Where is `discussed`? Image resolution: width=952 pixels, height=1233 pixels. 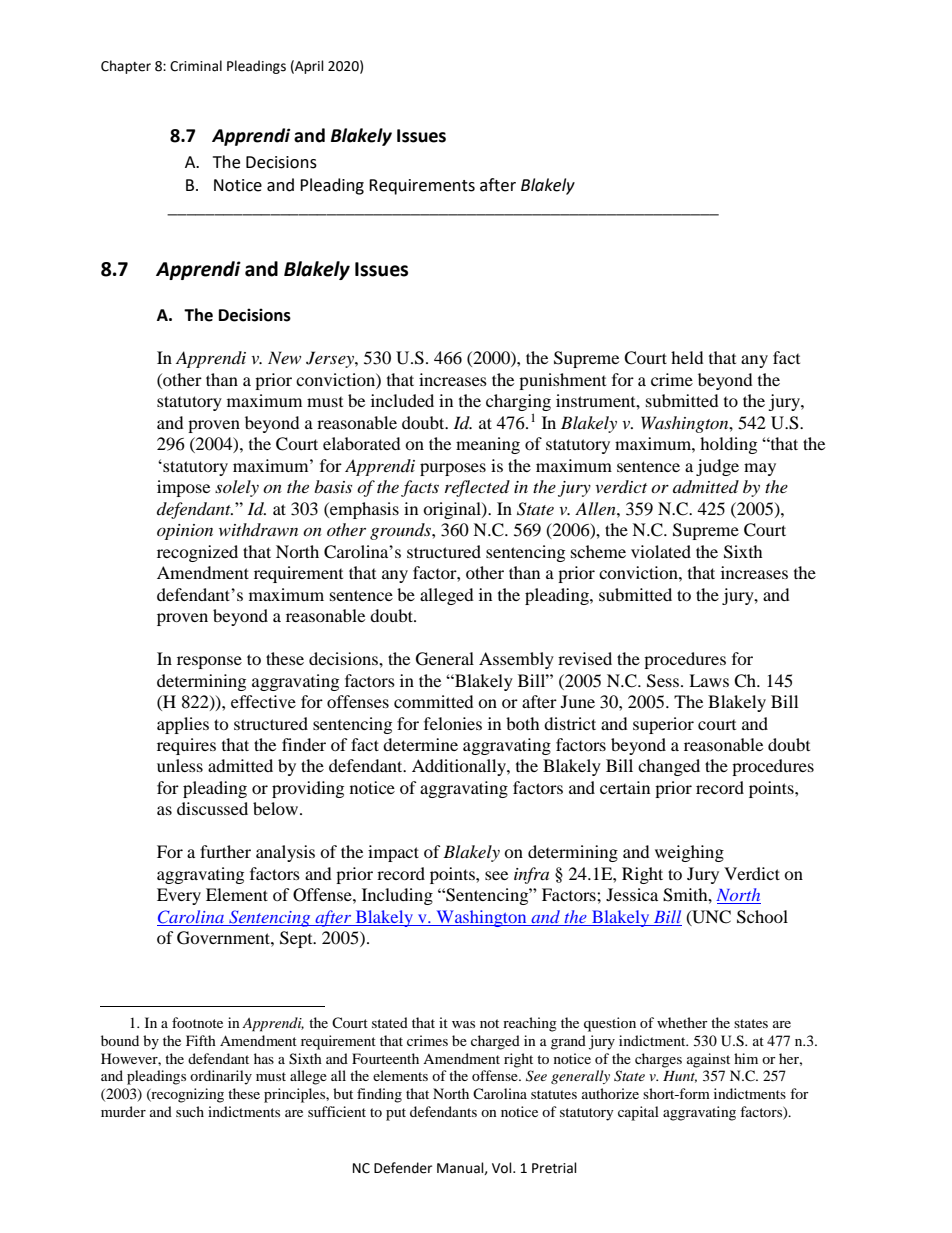
discussed is located at coordinates (212, 808).
